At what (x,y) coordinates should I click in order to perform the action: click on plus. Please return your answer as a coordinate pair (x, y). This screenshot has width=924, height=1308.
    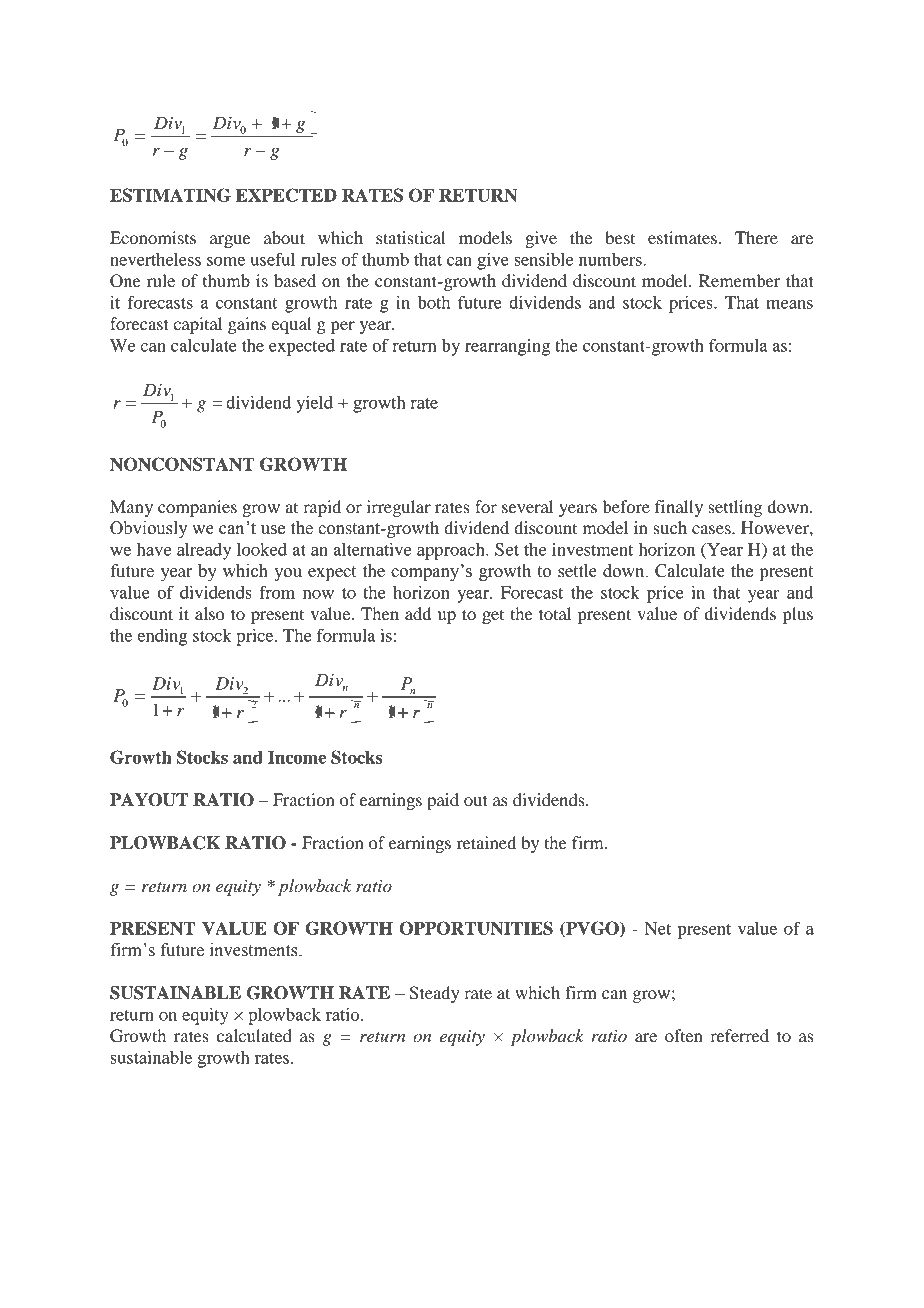
    Looking at the image, I should click on (798, 615).
